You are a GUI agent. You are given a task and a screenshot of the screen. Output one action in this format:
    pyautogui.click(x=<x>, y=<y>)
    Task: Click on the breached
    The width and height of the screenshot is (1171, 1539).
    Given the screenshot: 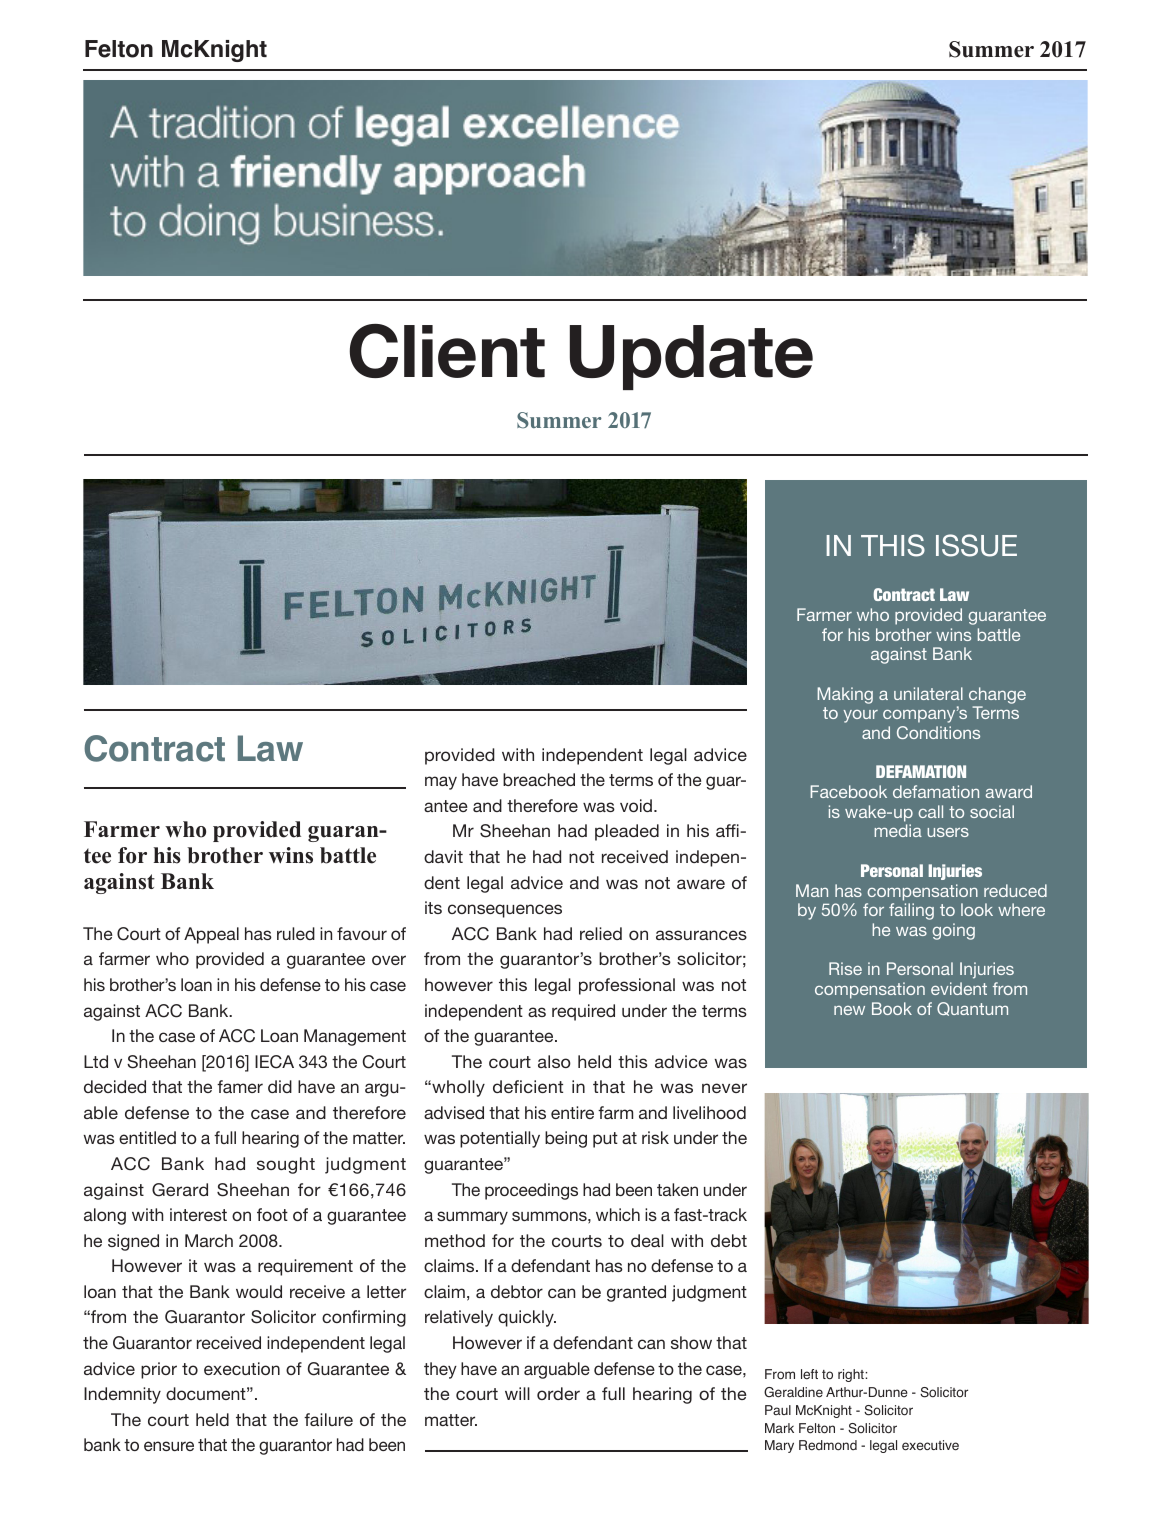 What is the action you would take?
    pyautogui.click(x=539, y=779)
